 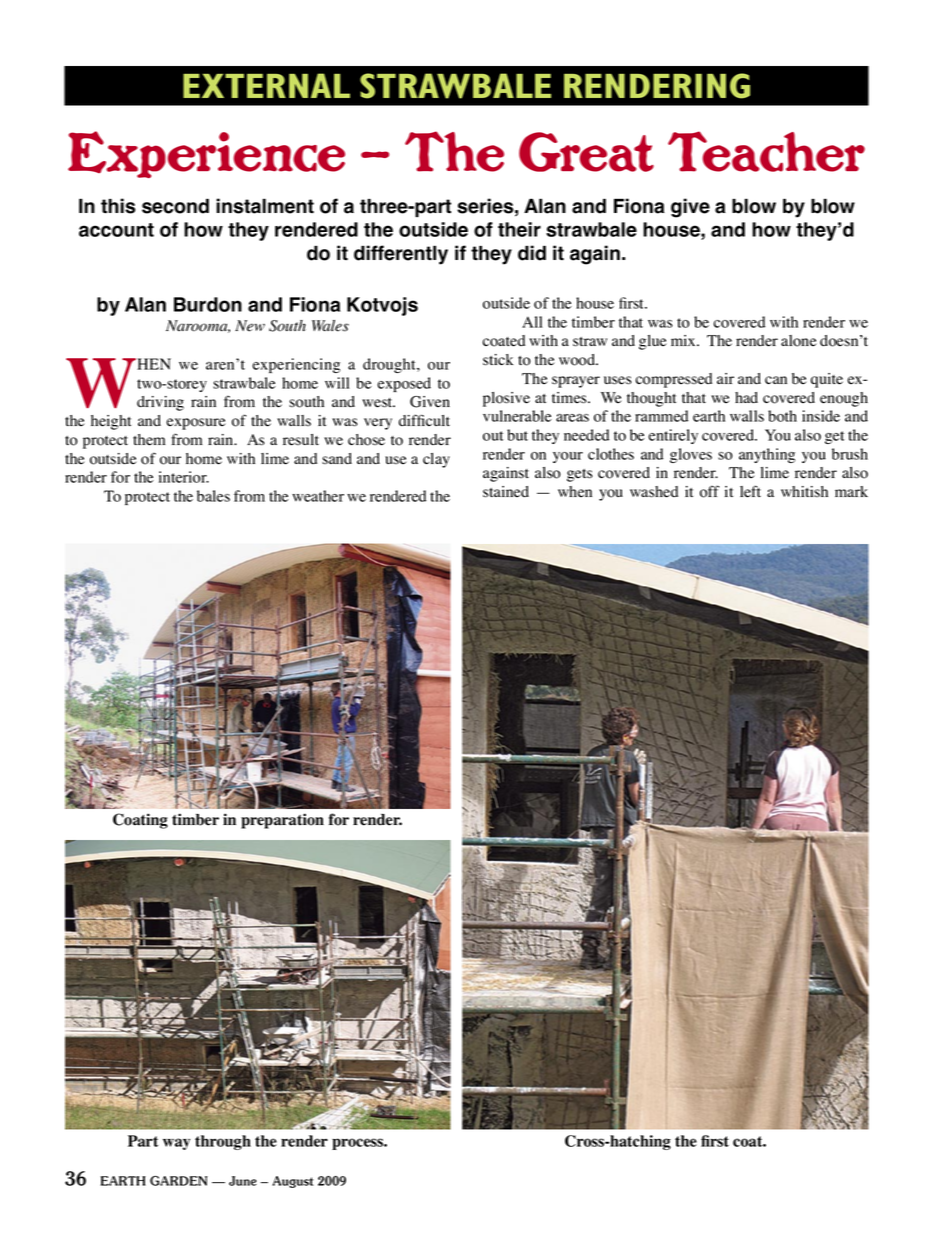 I want to click on Experience, so click(x=206, y=154).
